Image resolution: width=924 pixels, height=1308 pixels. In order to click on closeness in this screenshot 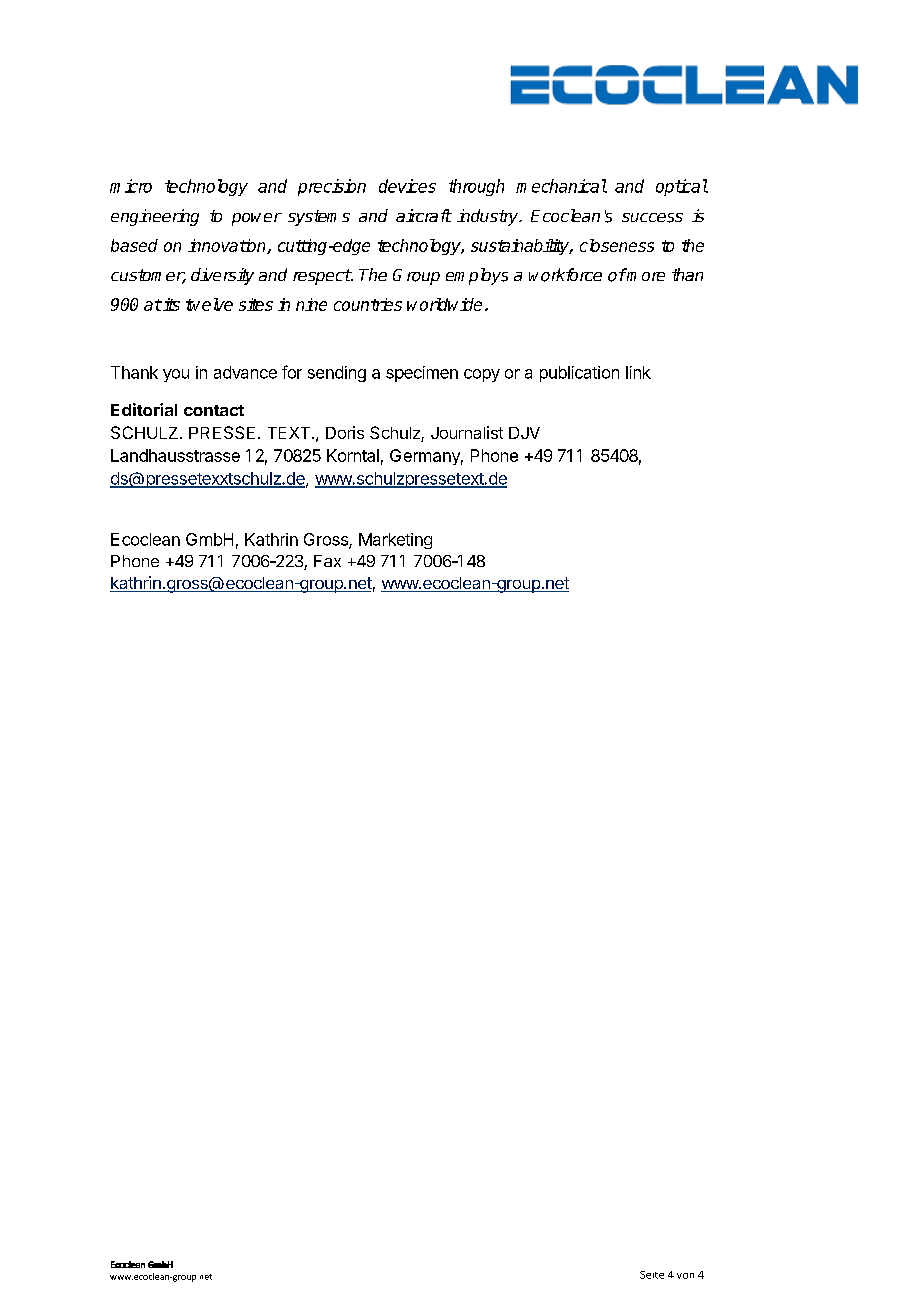, I will do `click(617, 245)`.
